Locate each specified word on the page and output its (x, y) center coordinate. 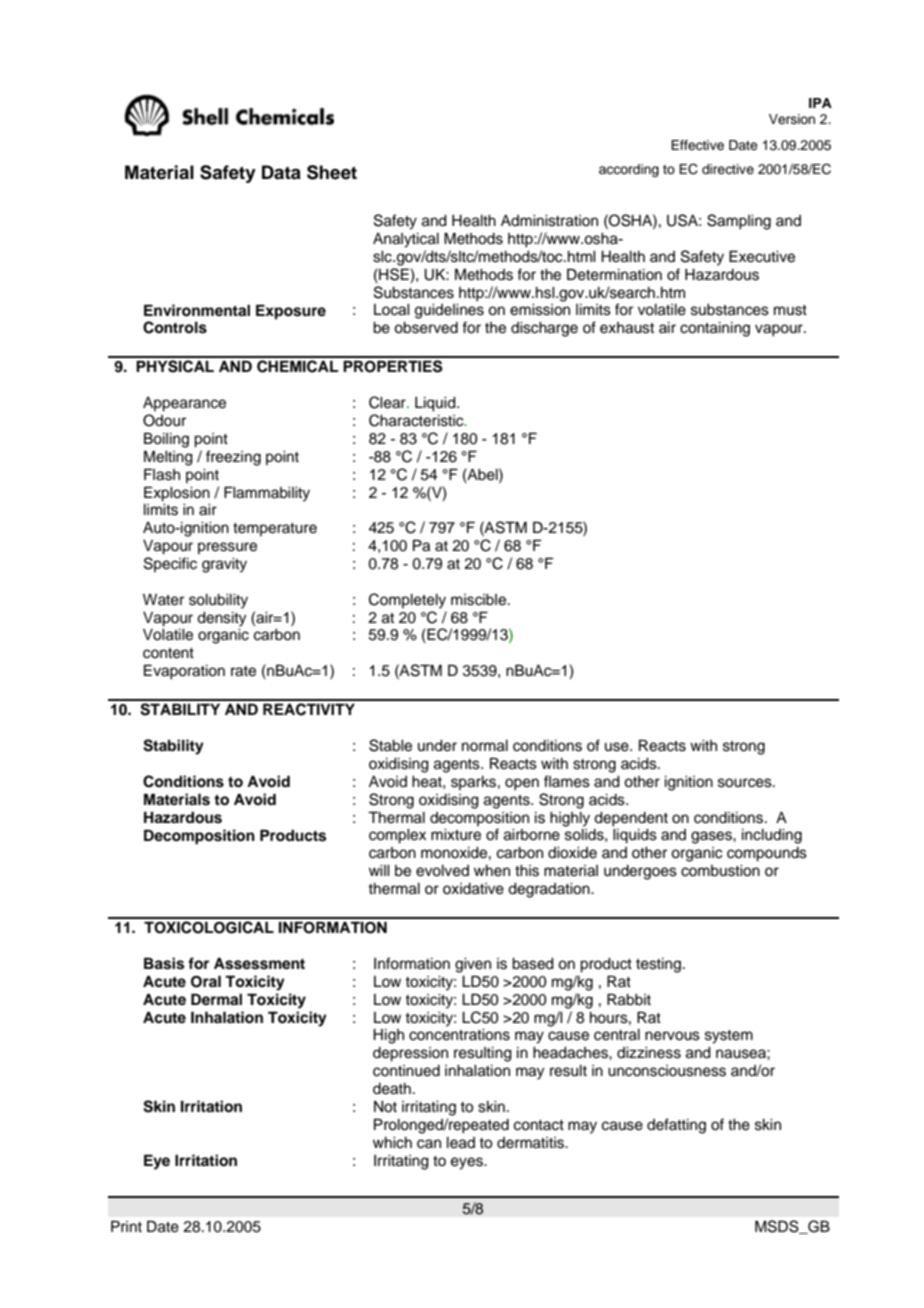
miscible (480, 600)
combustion (720, 871)
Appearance (184, 404)
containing (715, 329)
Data (281, 172)
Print (126, 1226)
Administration (549, 221)
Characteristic (417, 420)
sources (746, 783)
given (473, 965)
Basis (164, 963)
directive (728, 169)
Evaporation (184, 672)
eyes (468, 1163)
